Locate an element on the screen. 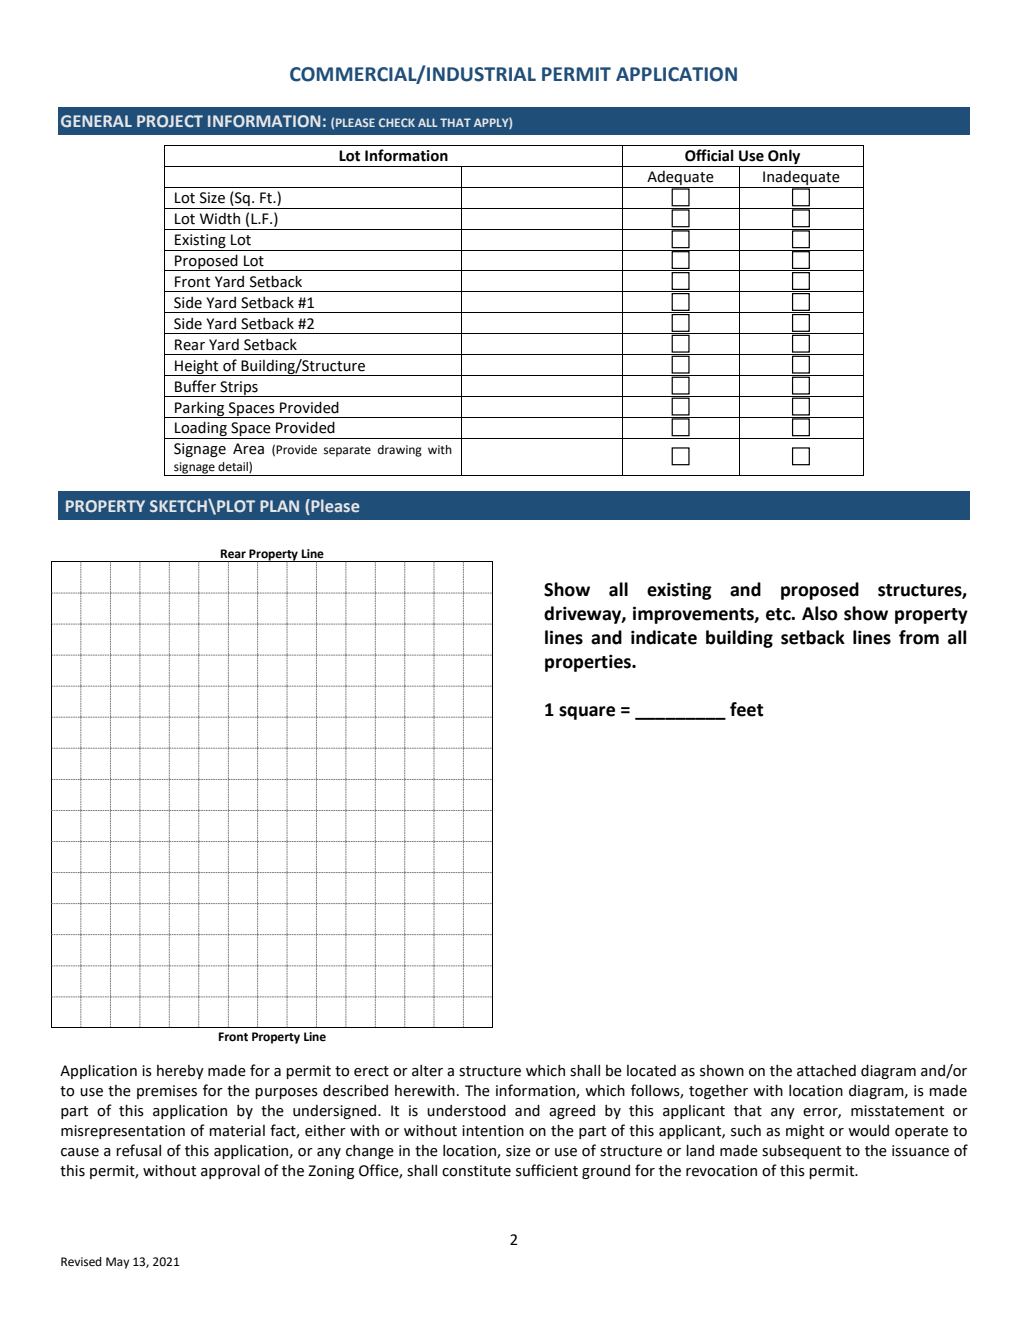 This screenshot has height=1330, width=1028. feet is located at coordinates (747, 709).
